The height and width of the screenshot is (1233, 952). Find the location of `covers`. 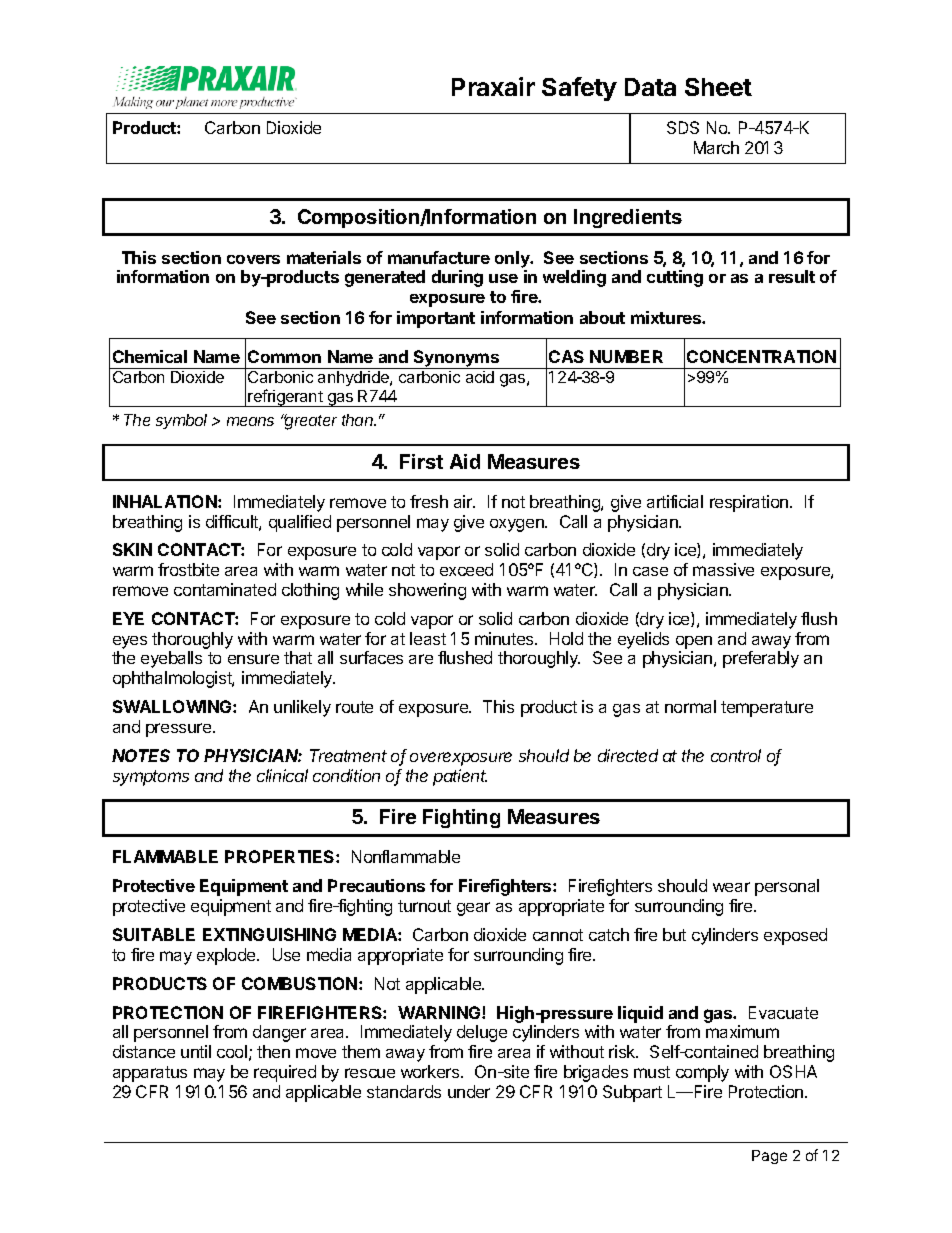

covers is located at coordinates (253, 259).
